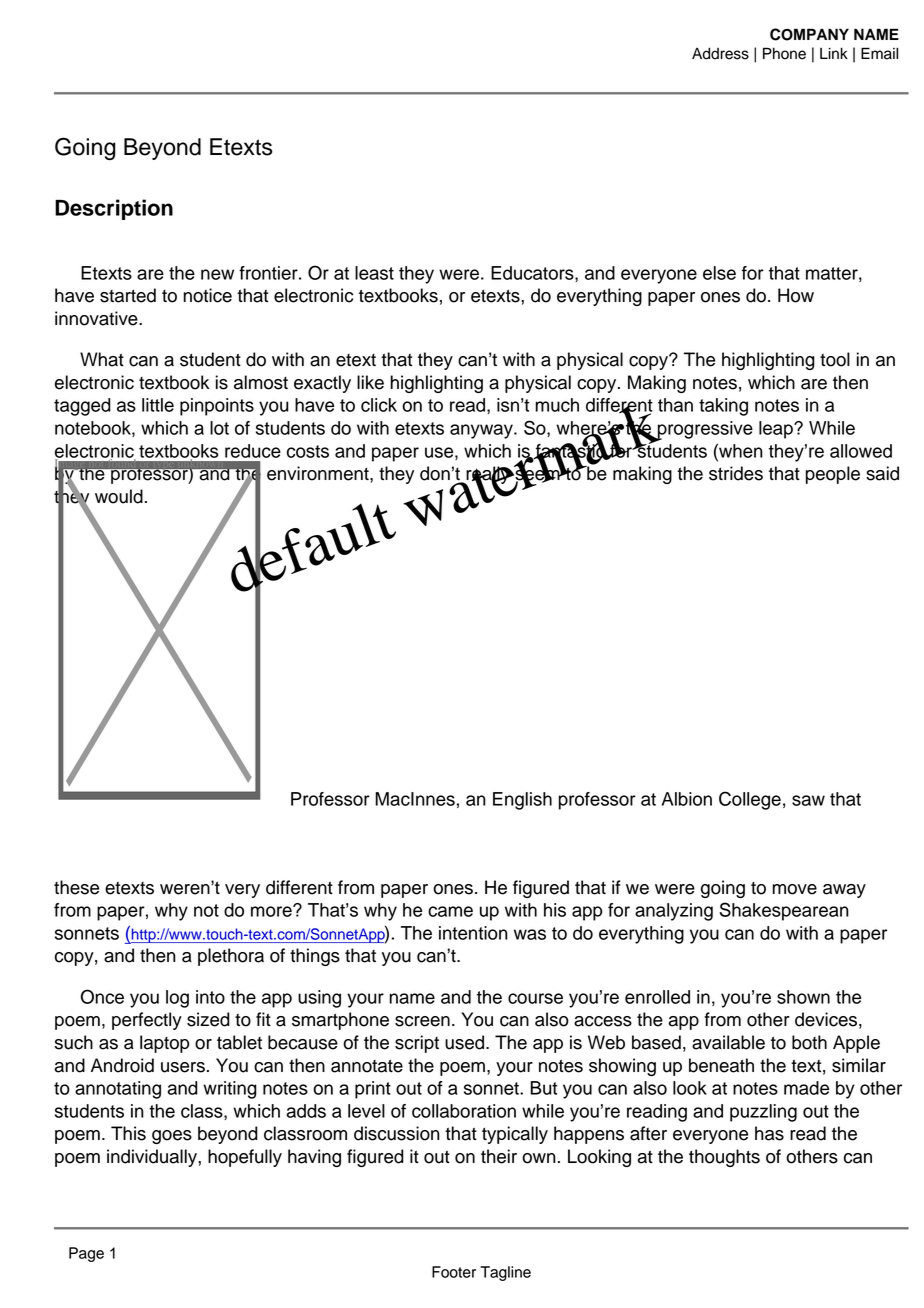 The width and height of the document is (924, 1308). Describe the element at coordinates (809, 34) in the document. I see `COMPANY` at that location.
